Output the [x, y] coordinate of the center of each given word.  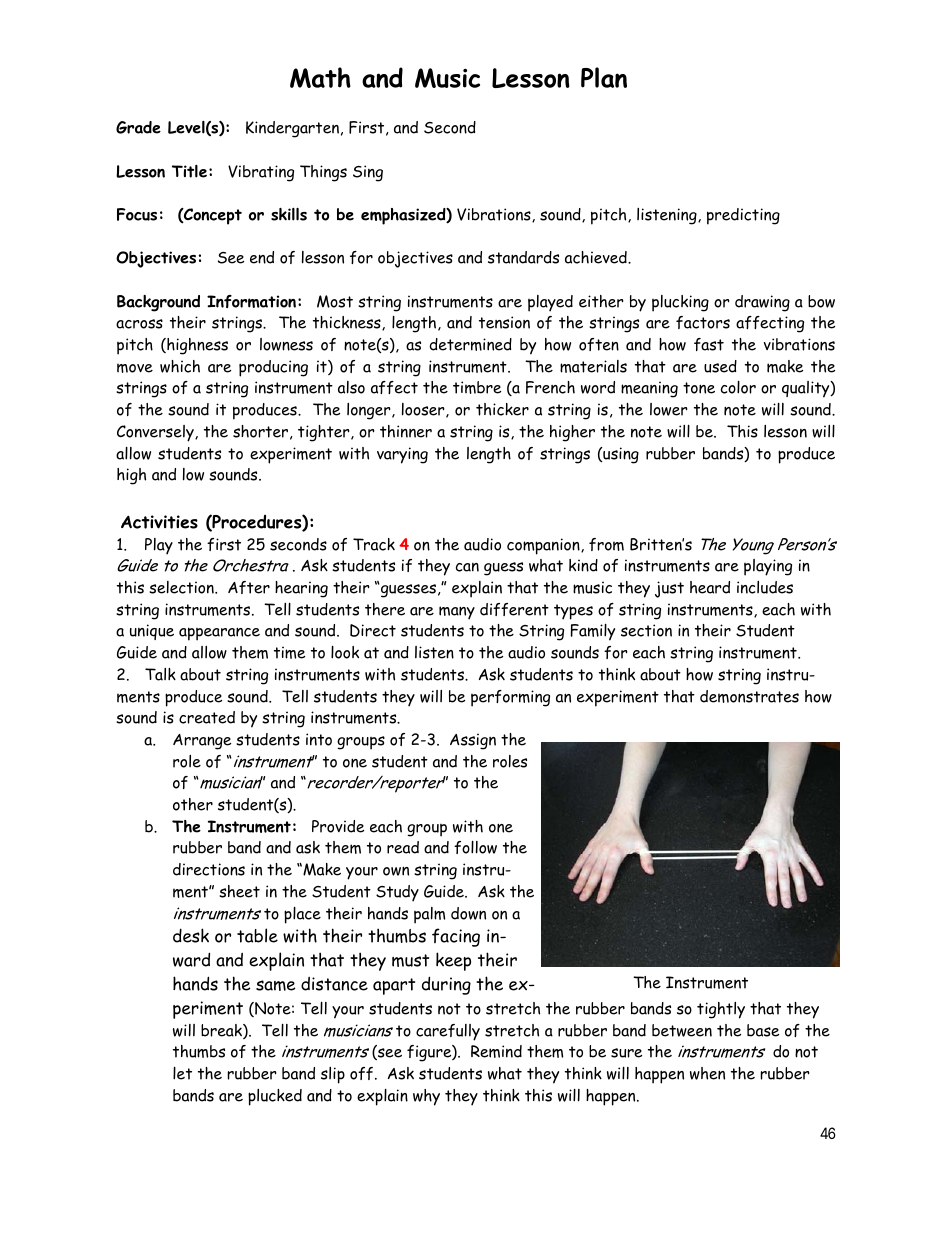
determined [471, 344]
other [193, 804]
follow [475, 847]
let [182, 1073]
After [249, 587]
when [707, 1073]
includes [765, 587]
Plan [604, 77]
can [467, 567]
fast [709, 344]
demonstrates [749, 696]
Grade [138, 127]
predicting [743, 216]
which [180, 366]
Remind [496, 1051]
